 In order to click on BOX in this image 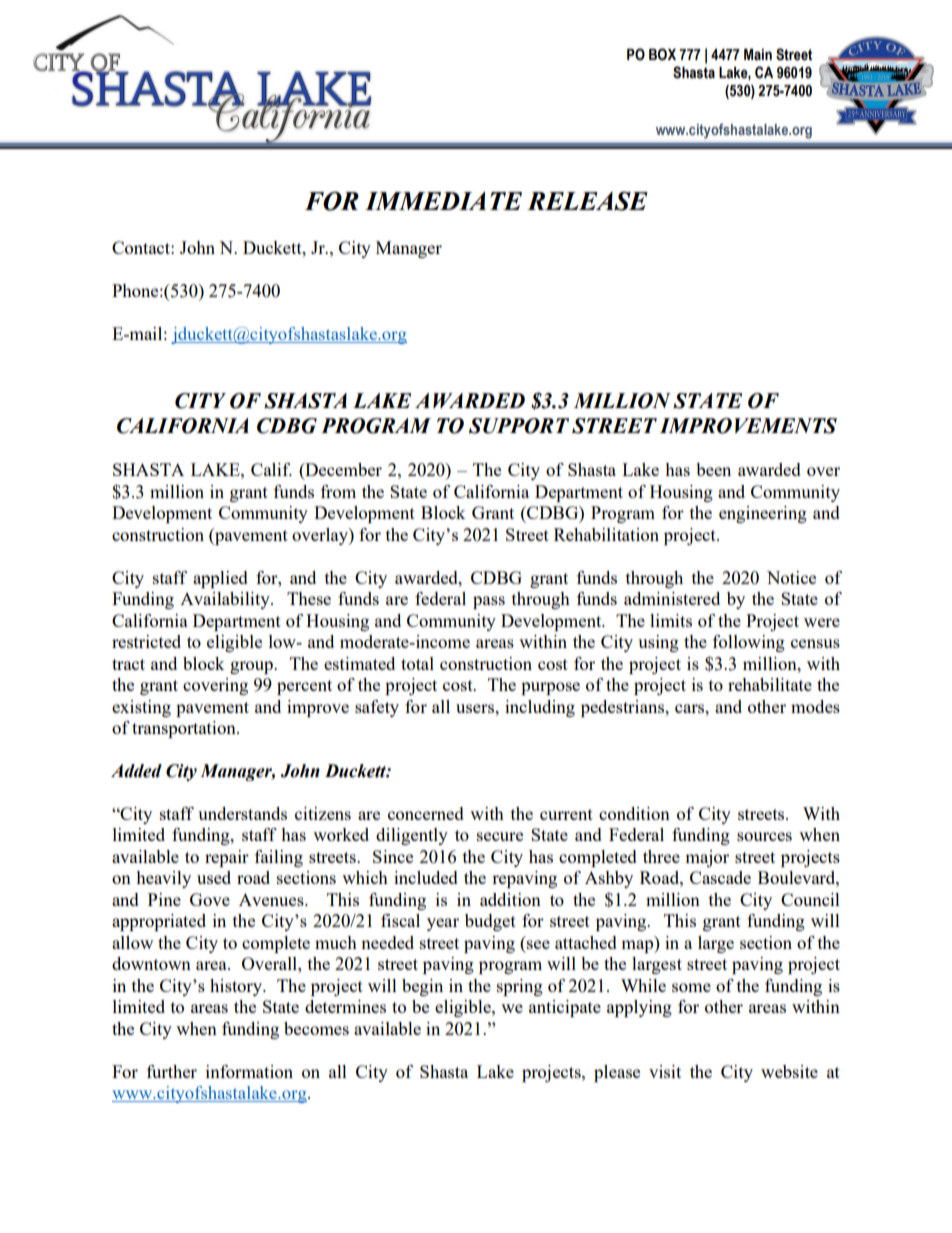, I will do `click(662, 54)`.
